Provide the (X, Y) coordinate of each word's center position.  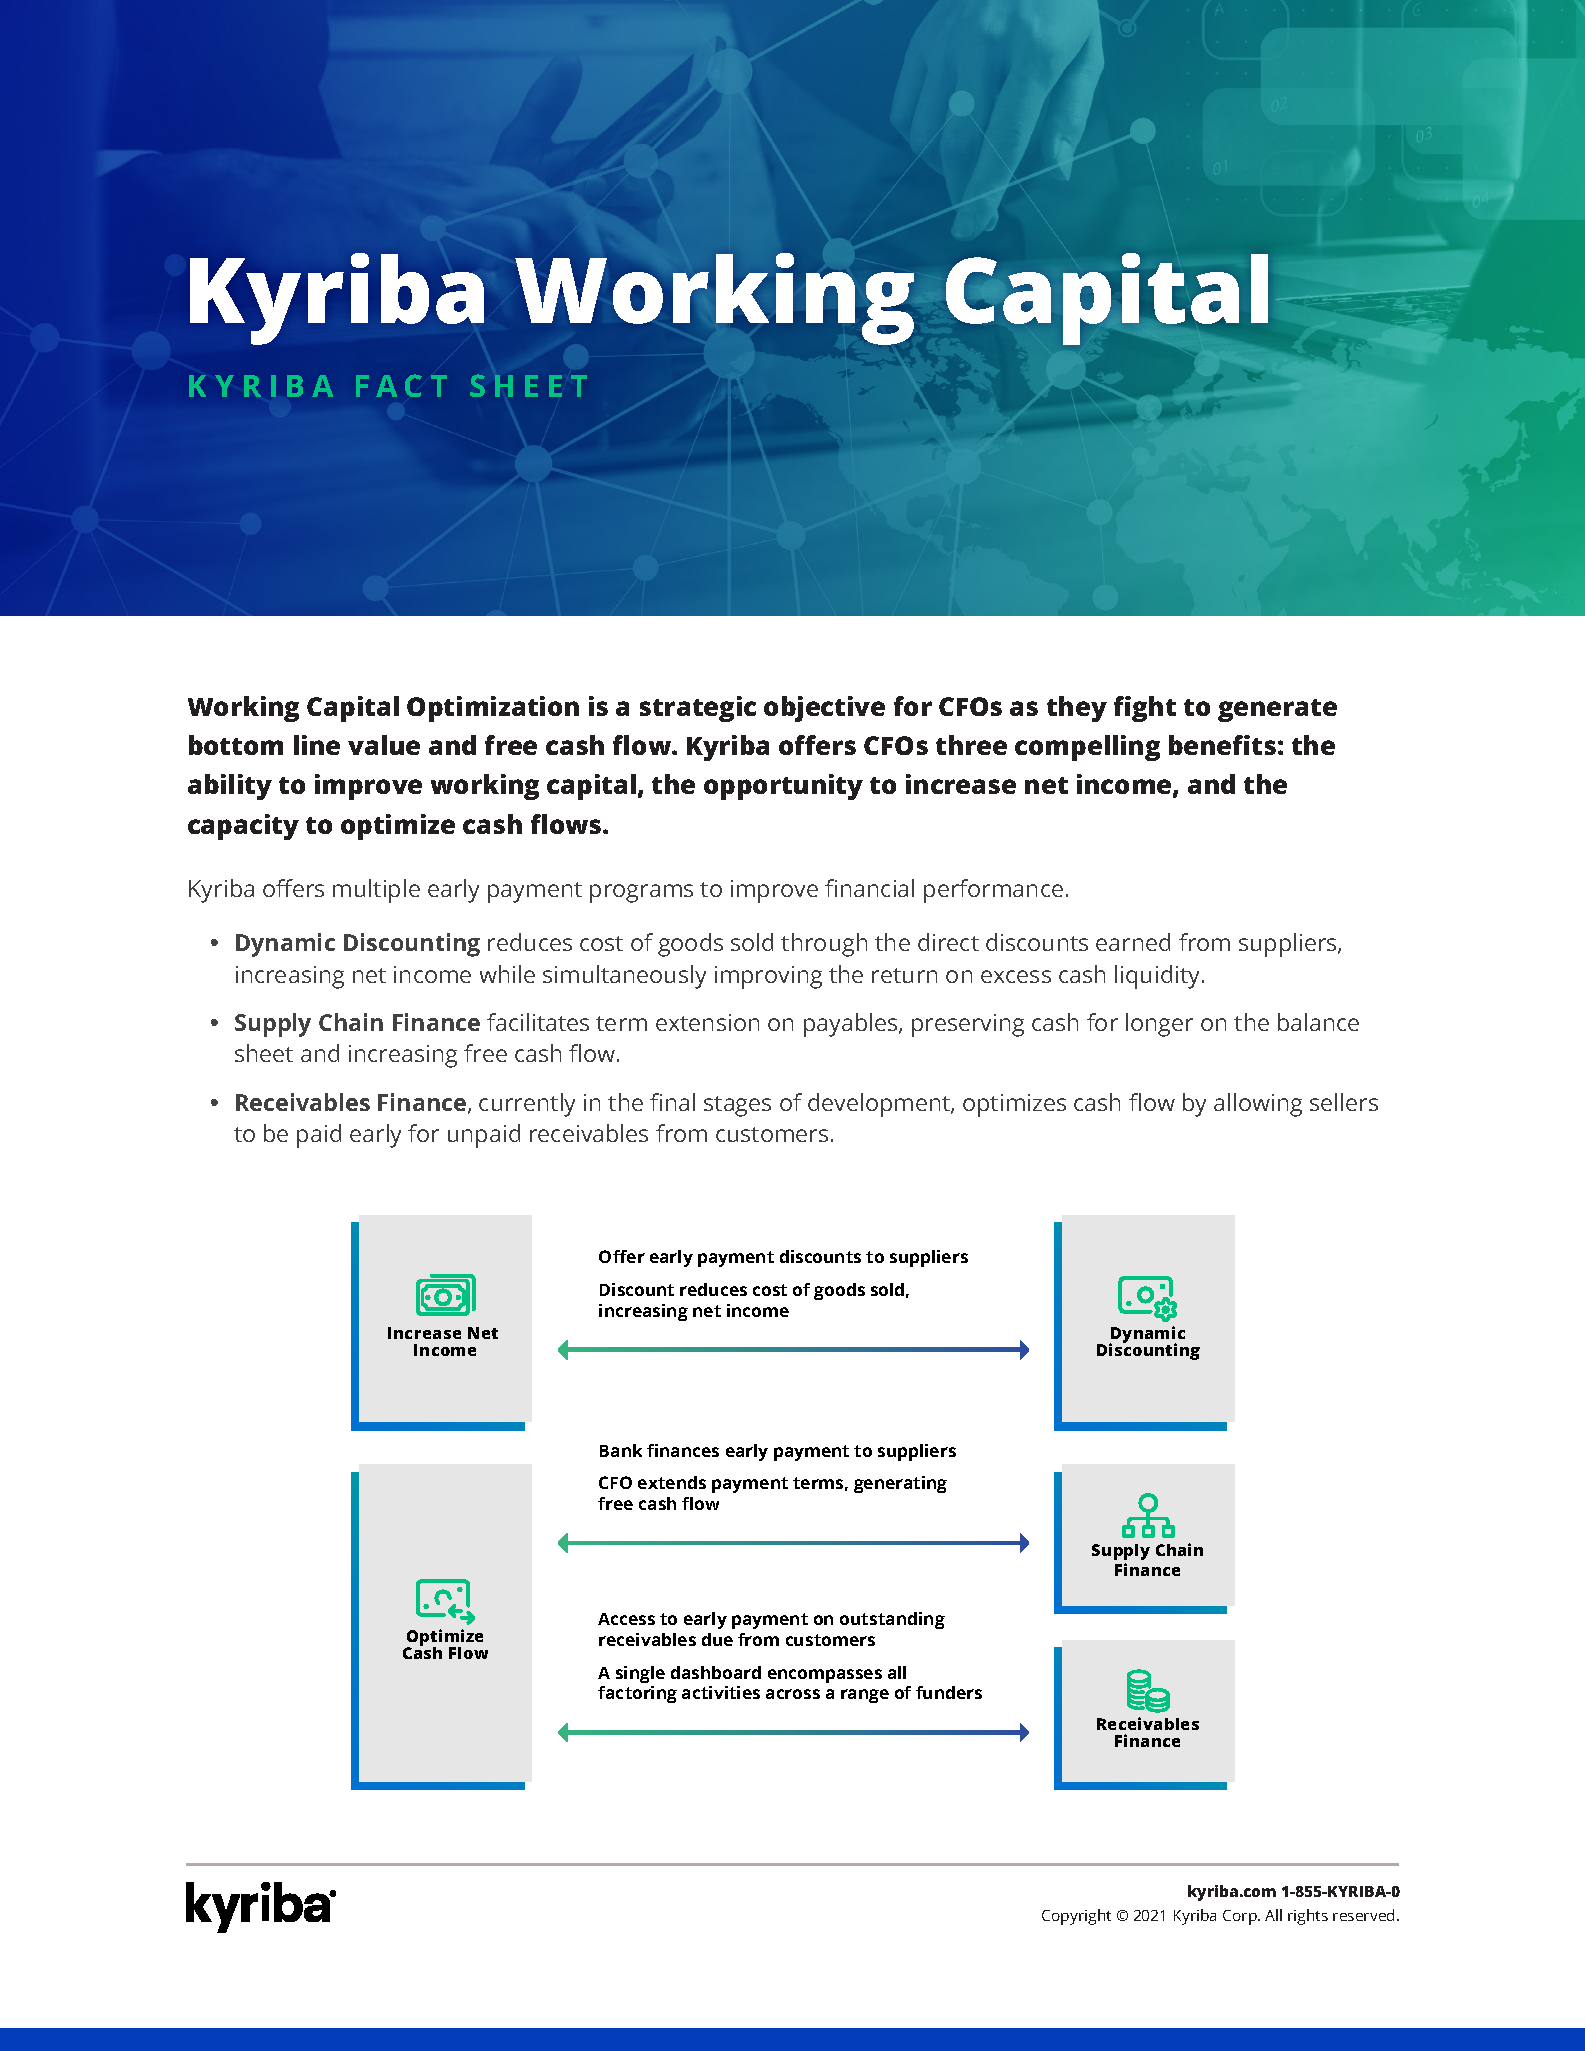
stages (737, 1106)
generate (1277, 710)
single (640, 1674)
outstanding (892, 1620)
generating (900, 1484)
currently (527, 1105)
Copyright (1076, 1917)
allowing (1258, 1105)
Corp (1241, 1917)
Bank (621, 1450)
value (384, 745)
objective (824, 709)
